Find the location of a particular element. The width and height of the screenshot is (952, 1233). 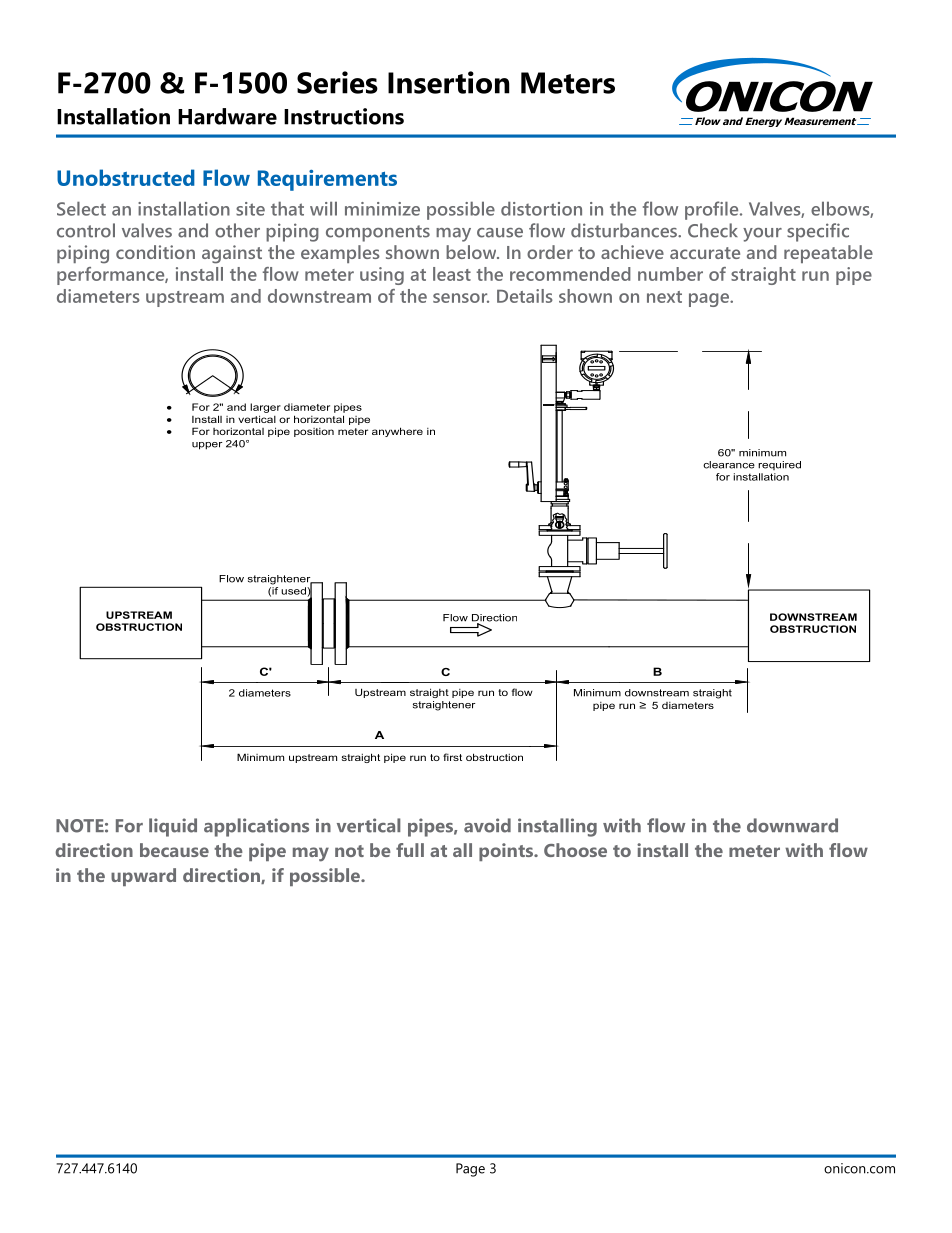

next is located at coordinates (664, 297).
